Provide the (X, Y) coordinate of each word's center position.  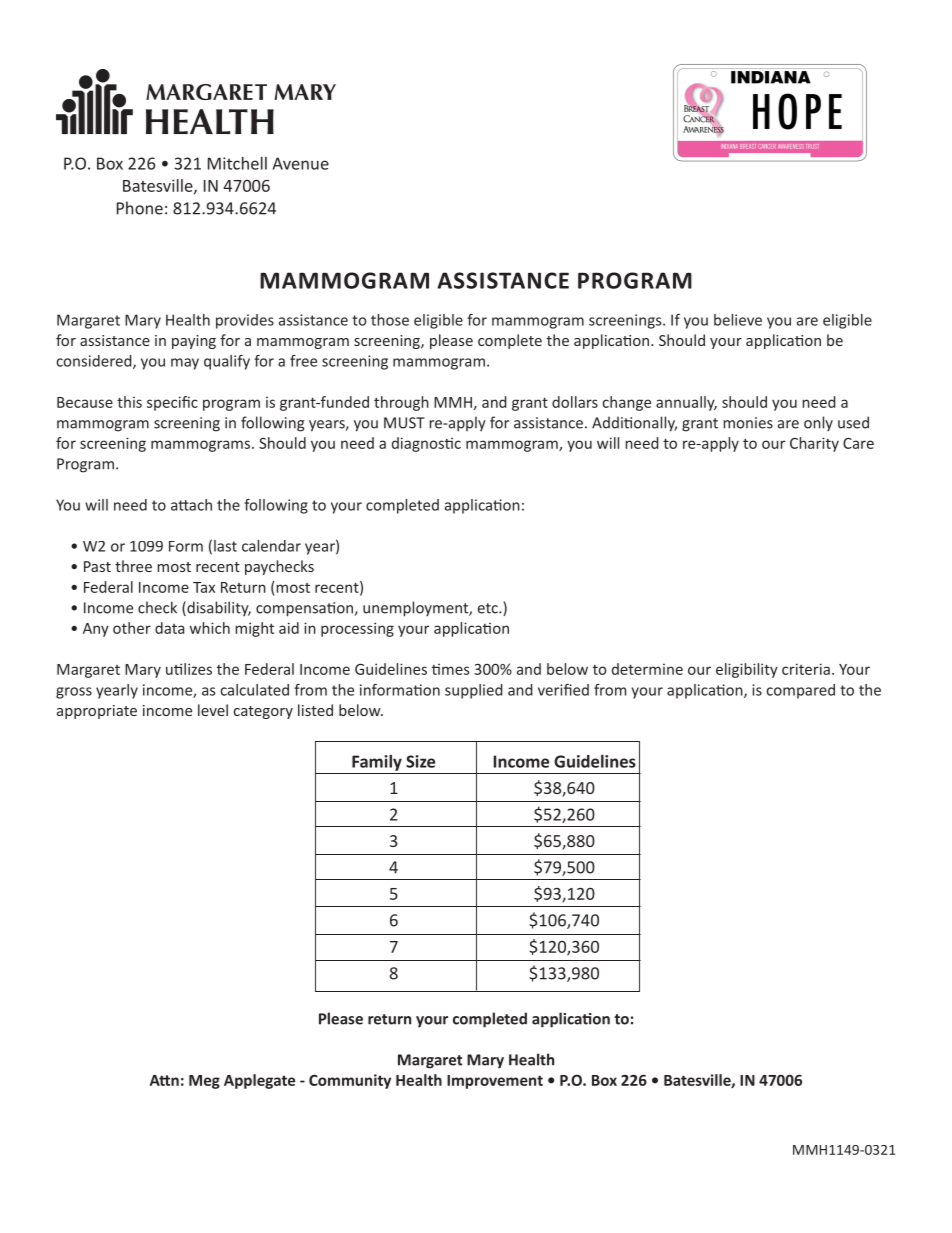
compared (800, 691)
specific (172, 403)
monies (748, 423)
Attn (164, 1080)
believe (738, 320)
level (213, 710)
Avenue (301, 163)
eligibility (747, 670)
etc (489, 608)
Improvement (495, 1082)
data (169, 628)
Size (420, 761)
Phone (140, 208)
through (401, 403)
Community (350, 1081)
